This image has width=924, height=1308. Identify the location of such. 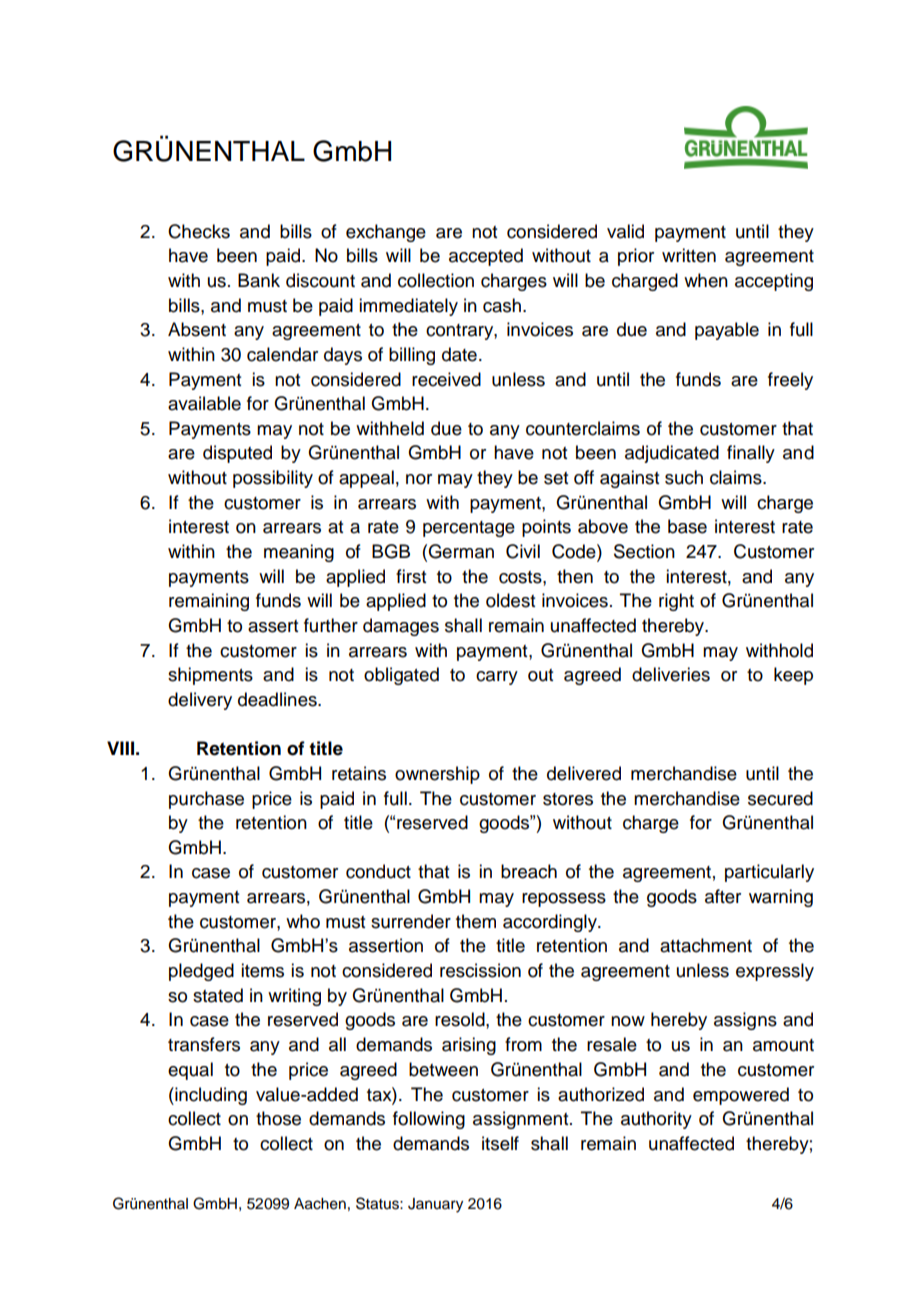
(684, 477).
